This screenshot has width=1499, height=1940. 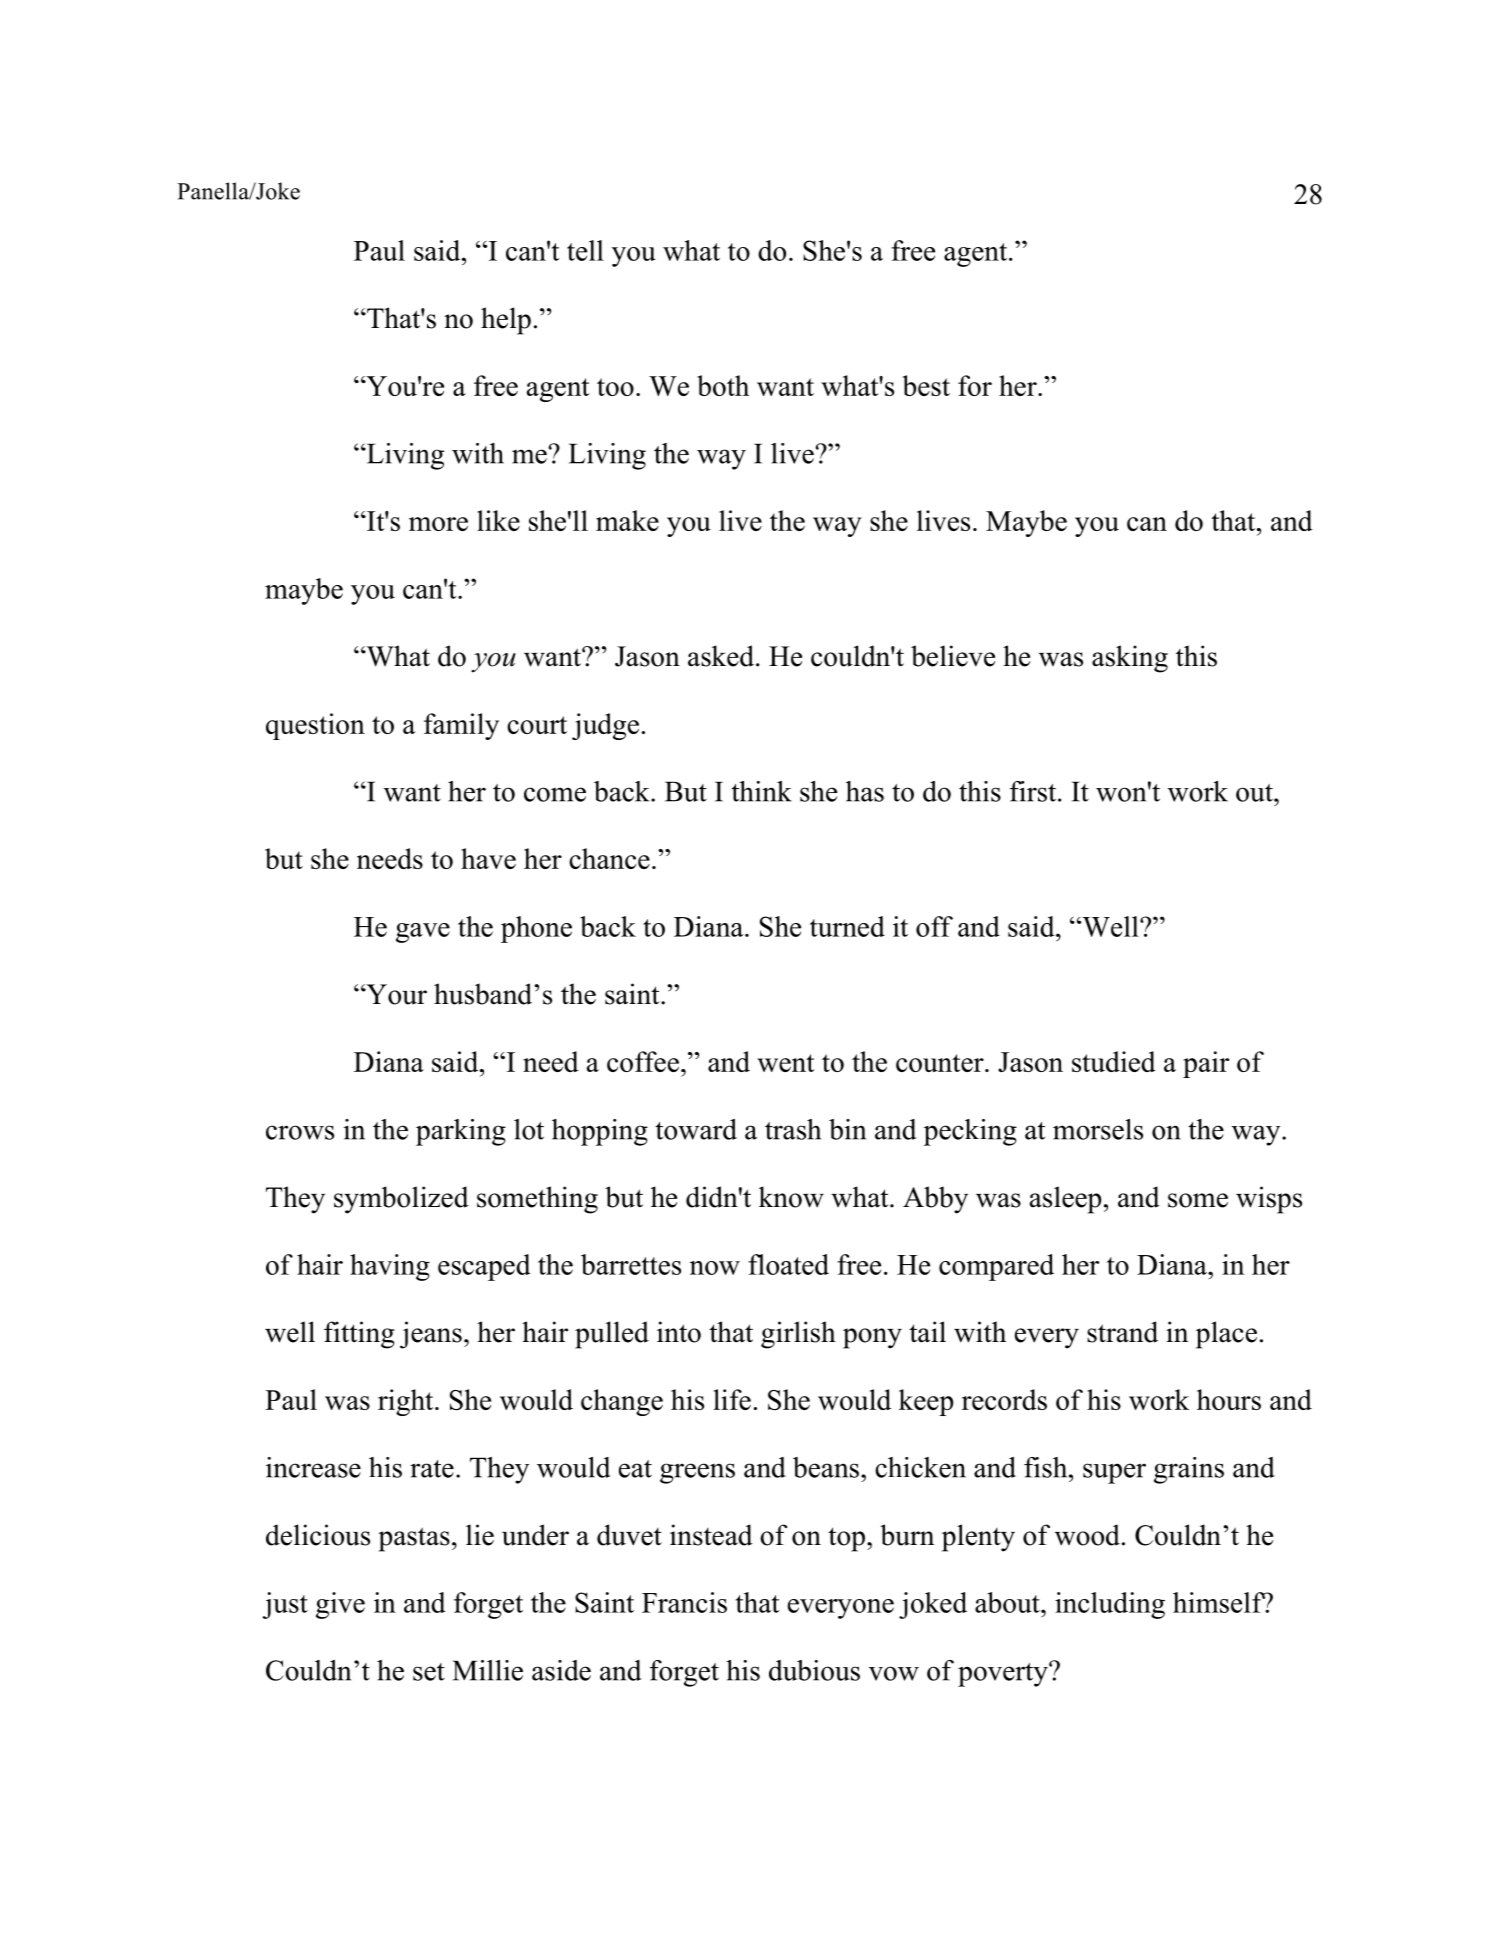 What do you see at coordinates (506, 321) in the screenshot?
I see `help` at bounding box center [506, 321].
